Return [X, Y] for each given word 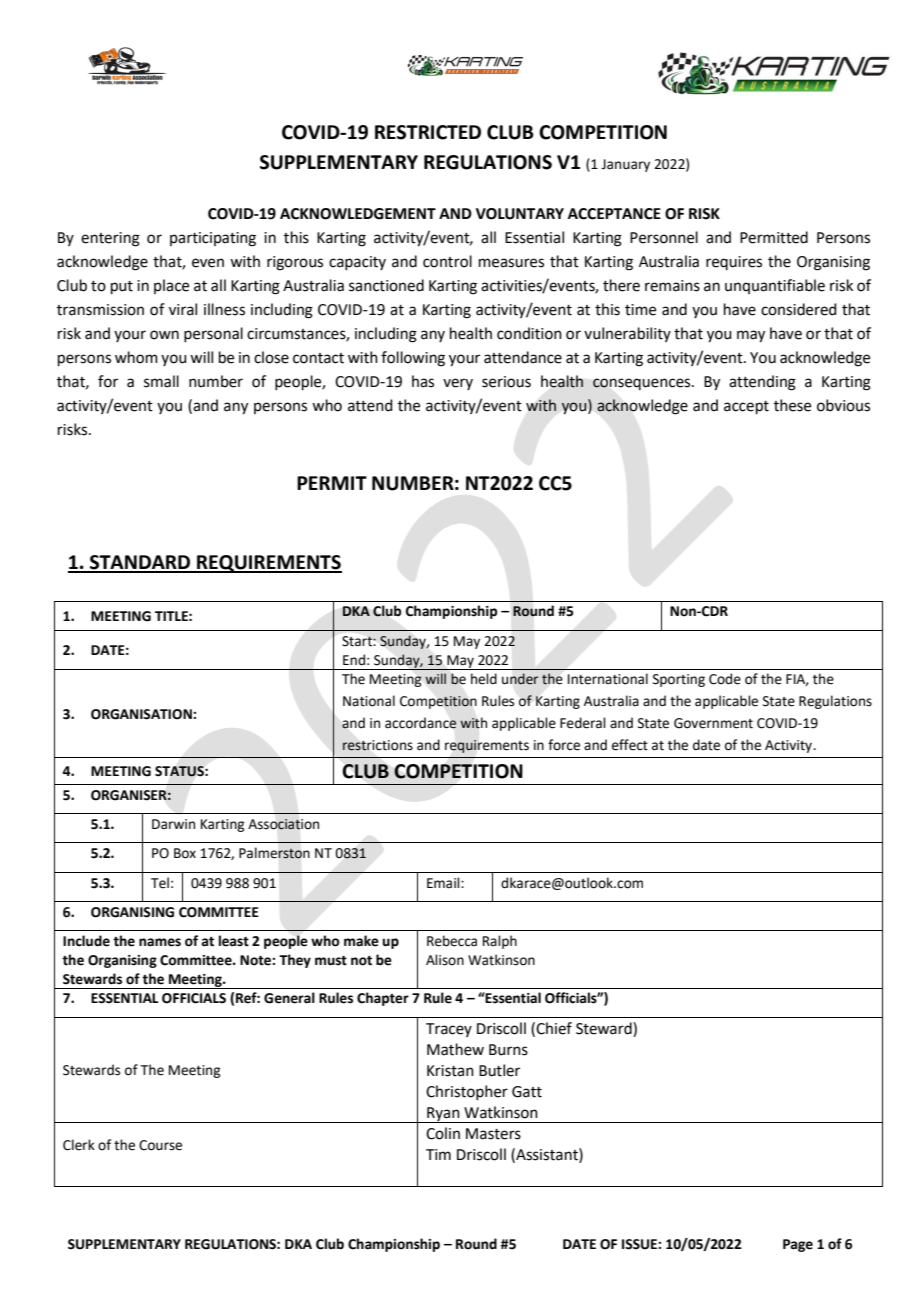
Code [725, 679]
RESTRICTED [428, 132]
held [484, 679]
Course [160, 1145]
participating [213, 239]
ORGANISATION [142, 714]
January [625, 165]
